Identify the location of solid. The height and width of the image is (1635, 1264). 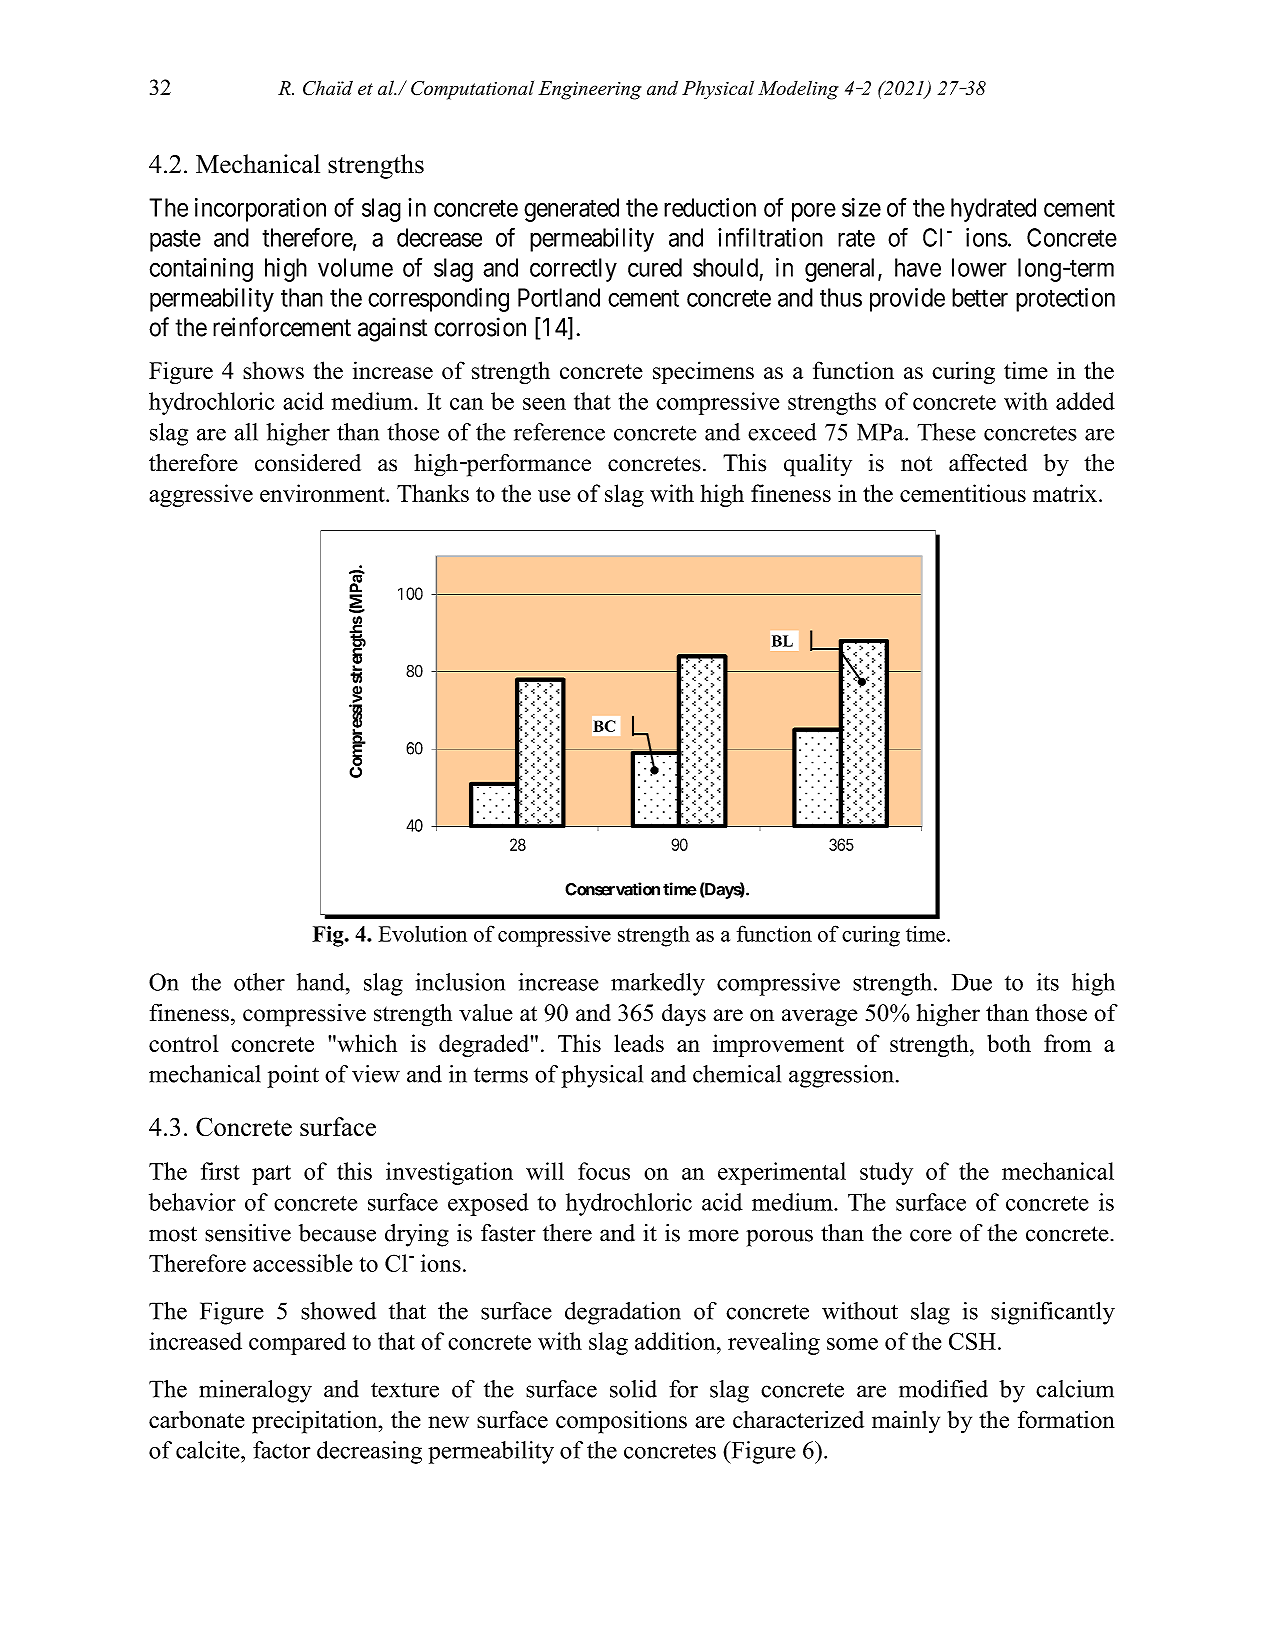
(633, 1389).
